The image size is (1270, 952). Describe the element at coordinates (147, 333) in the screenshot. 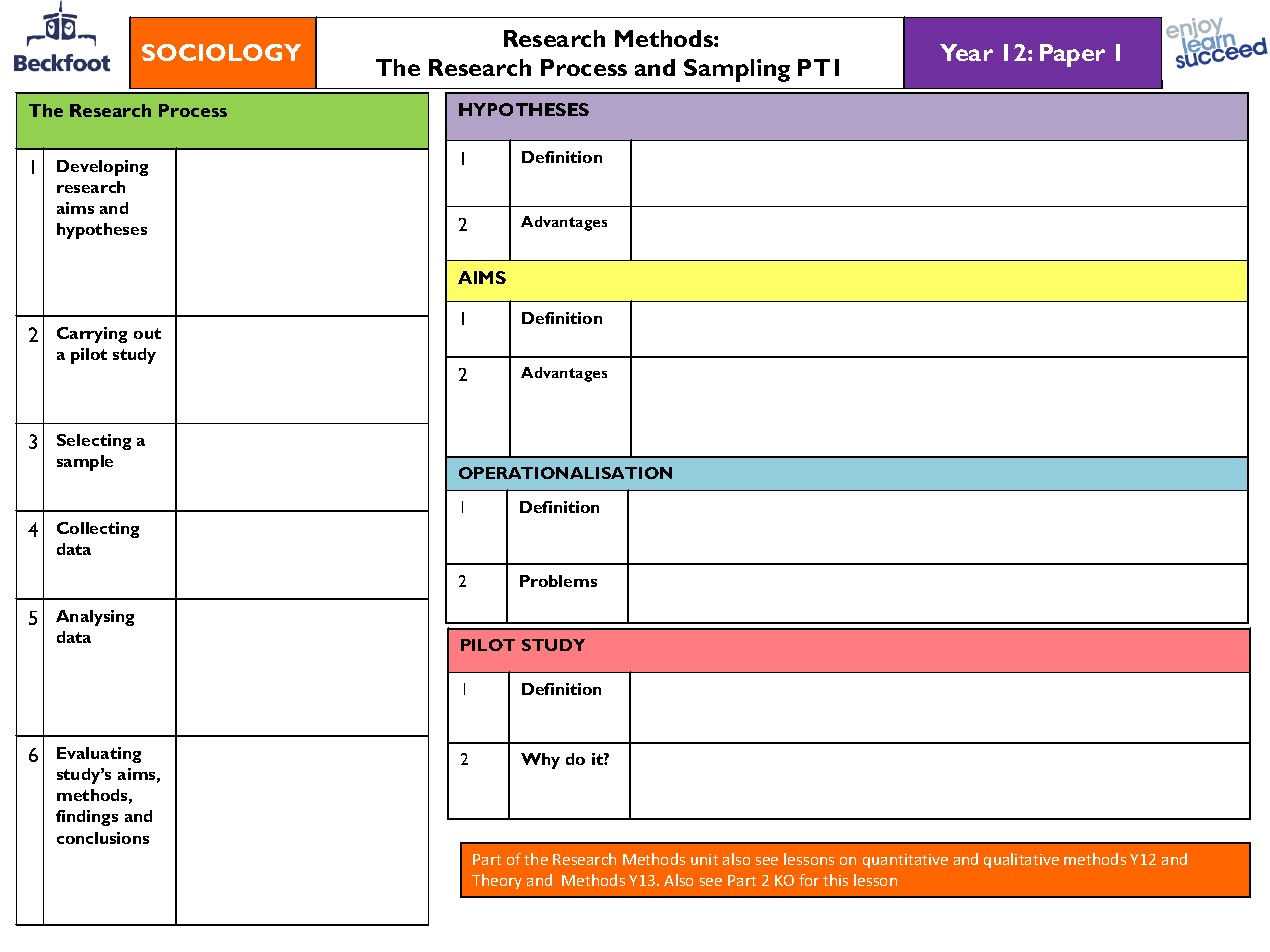

I see `out` at that location.
